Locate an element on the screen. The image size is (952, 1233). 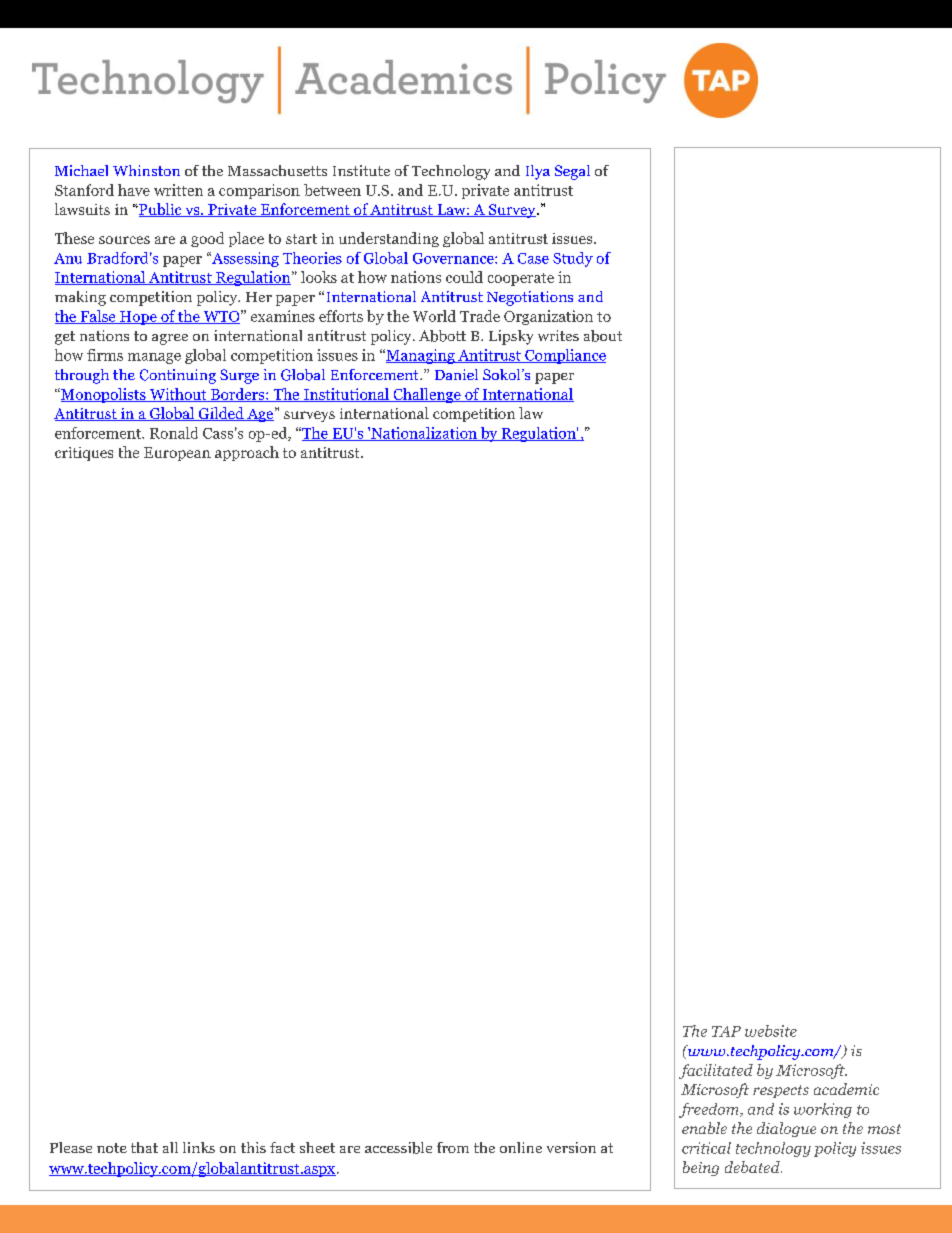
European is located at coordinates (177, 454).
